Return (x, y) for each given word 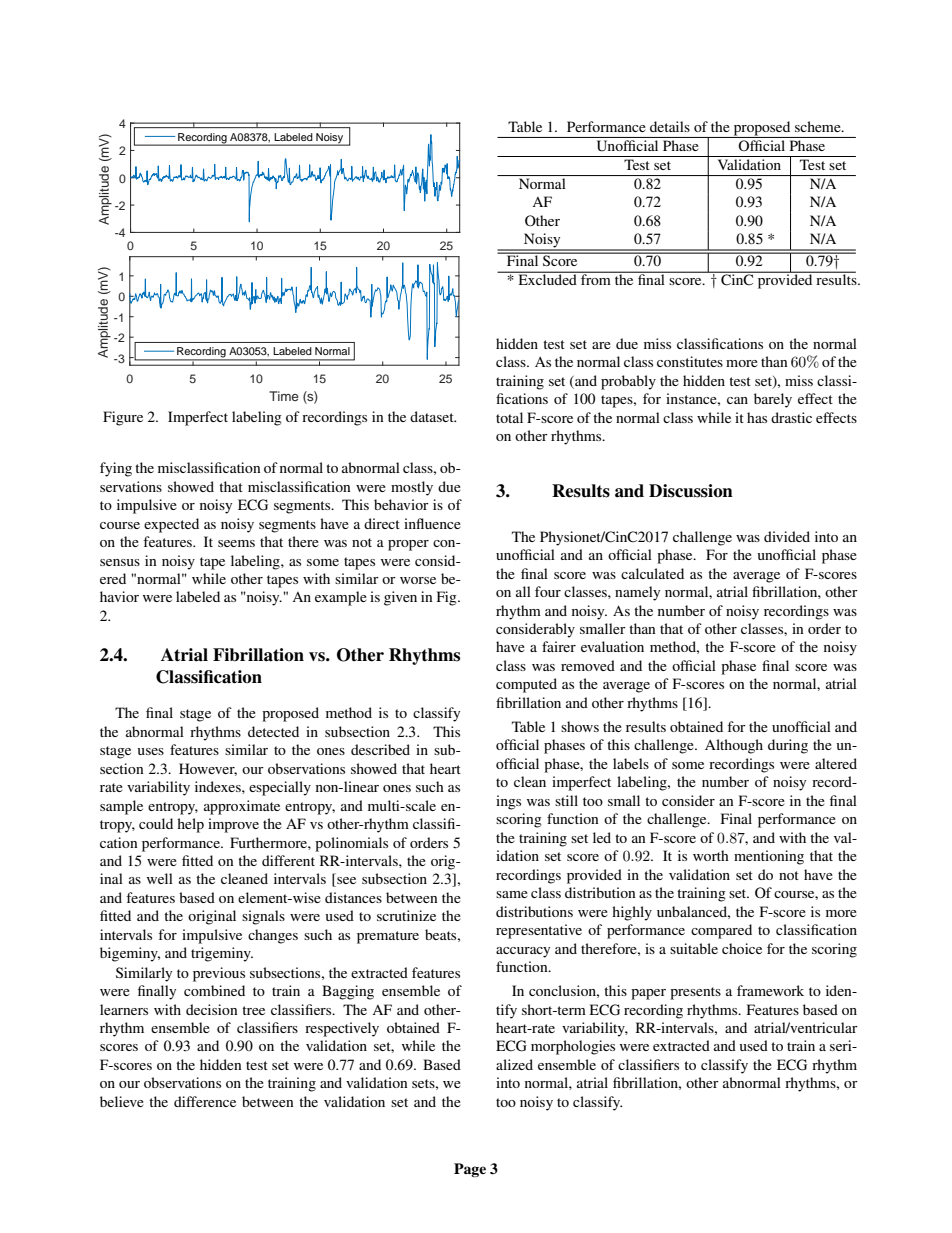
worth (711, 855)
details (670, 126)
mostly (412, 488)
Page (470, 1170)
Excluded (547, 278)
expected (171, 525)
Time (284, 396)
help (190, 825)
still (566, 800)
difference (205, 1101)
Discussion (691, 491)
